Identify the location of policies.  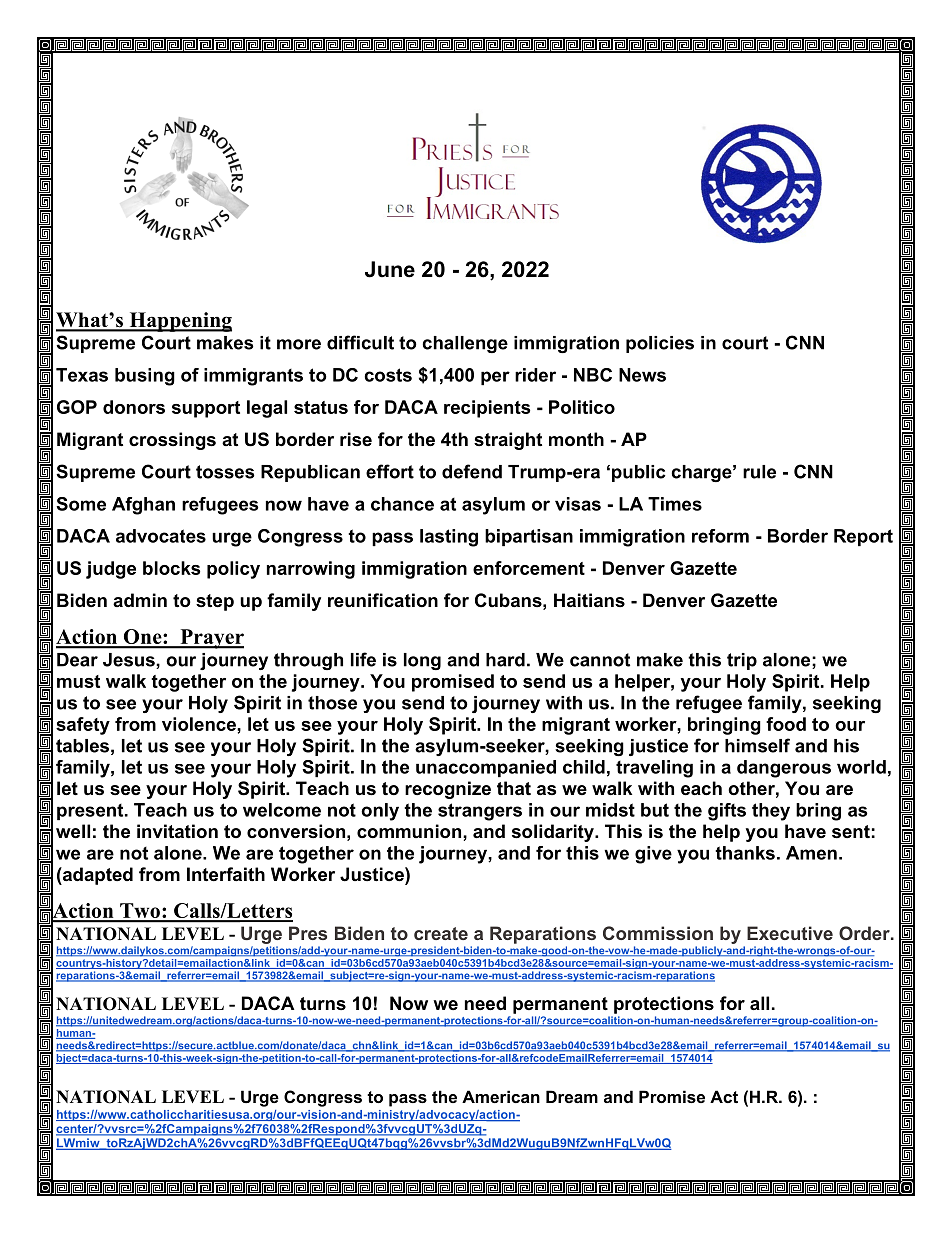
(660, 344).
